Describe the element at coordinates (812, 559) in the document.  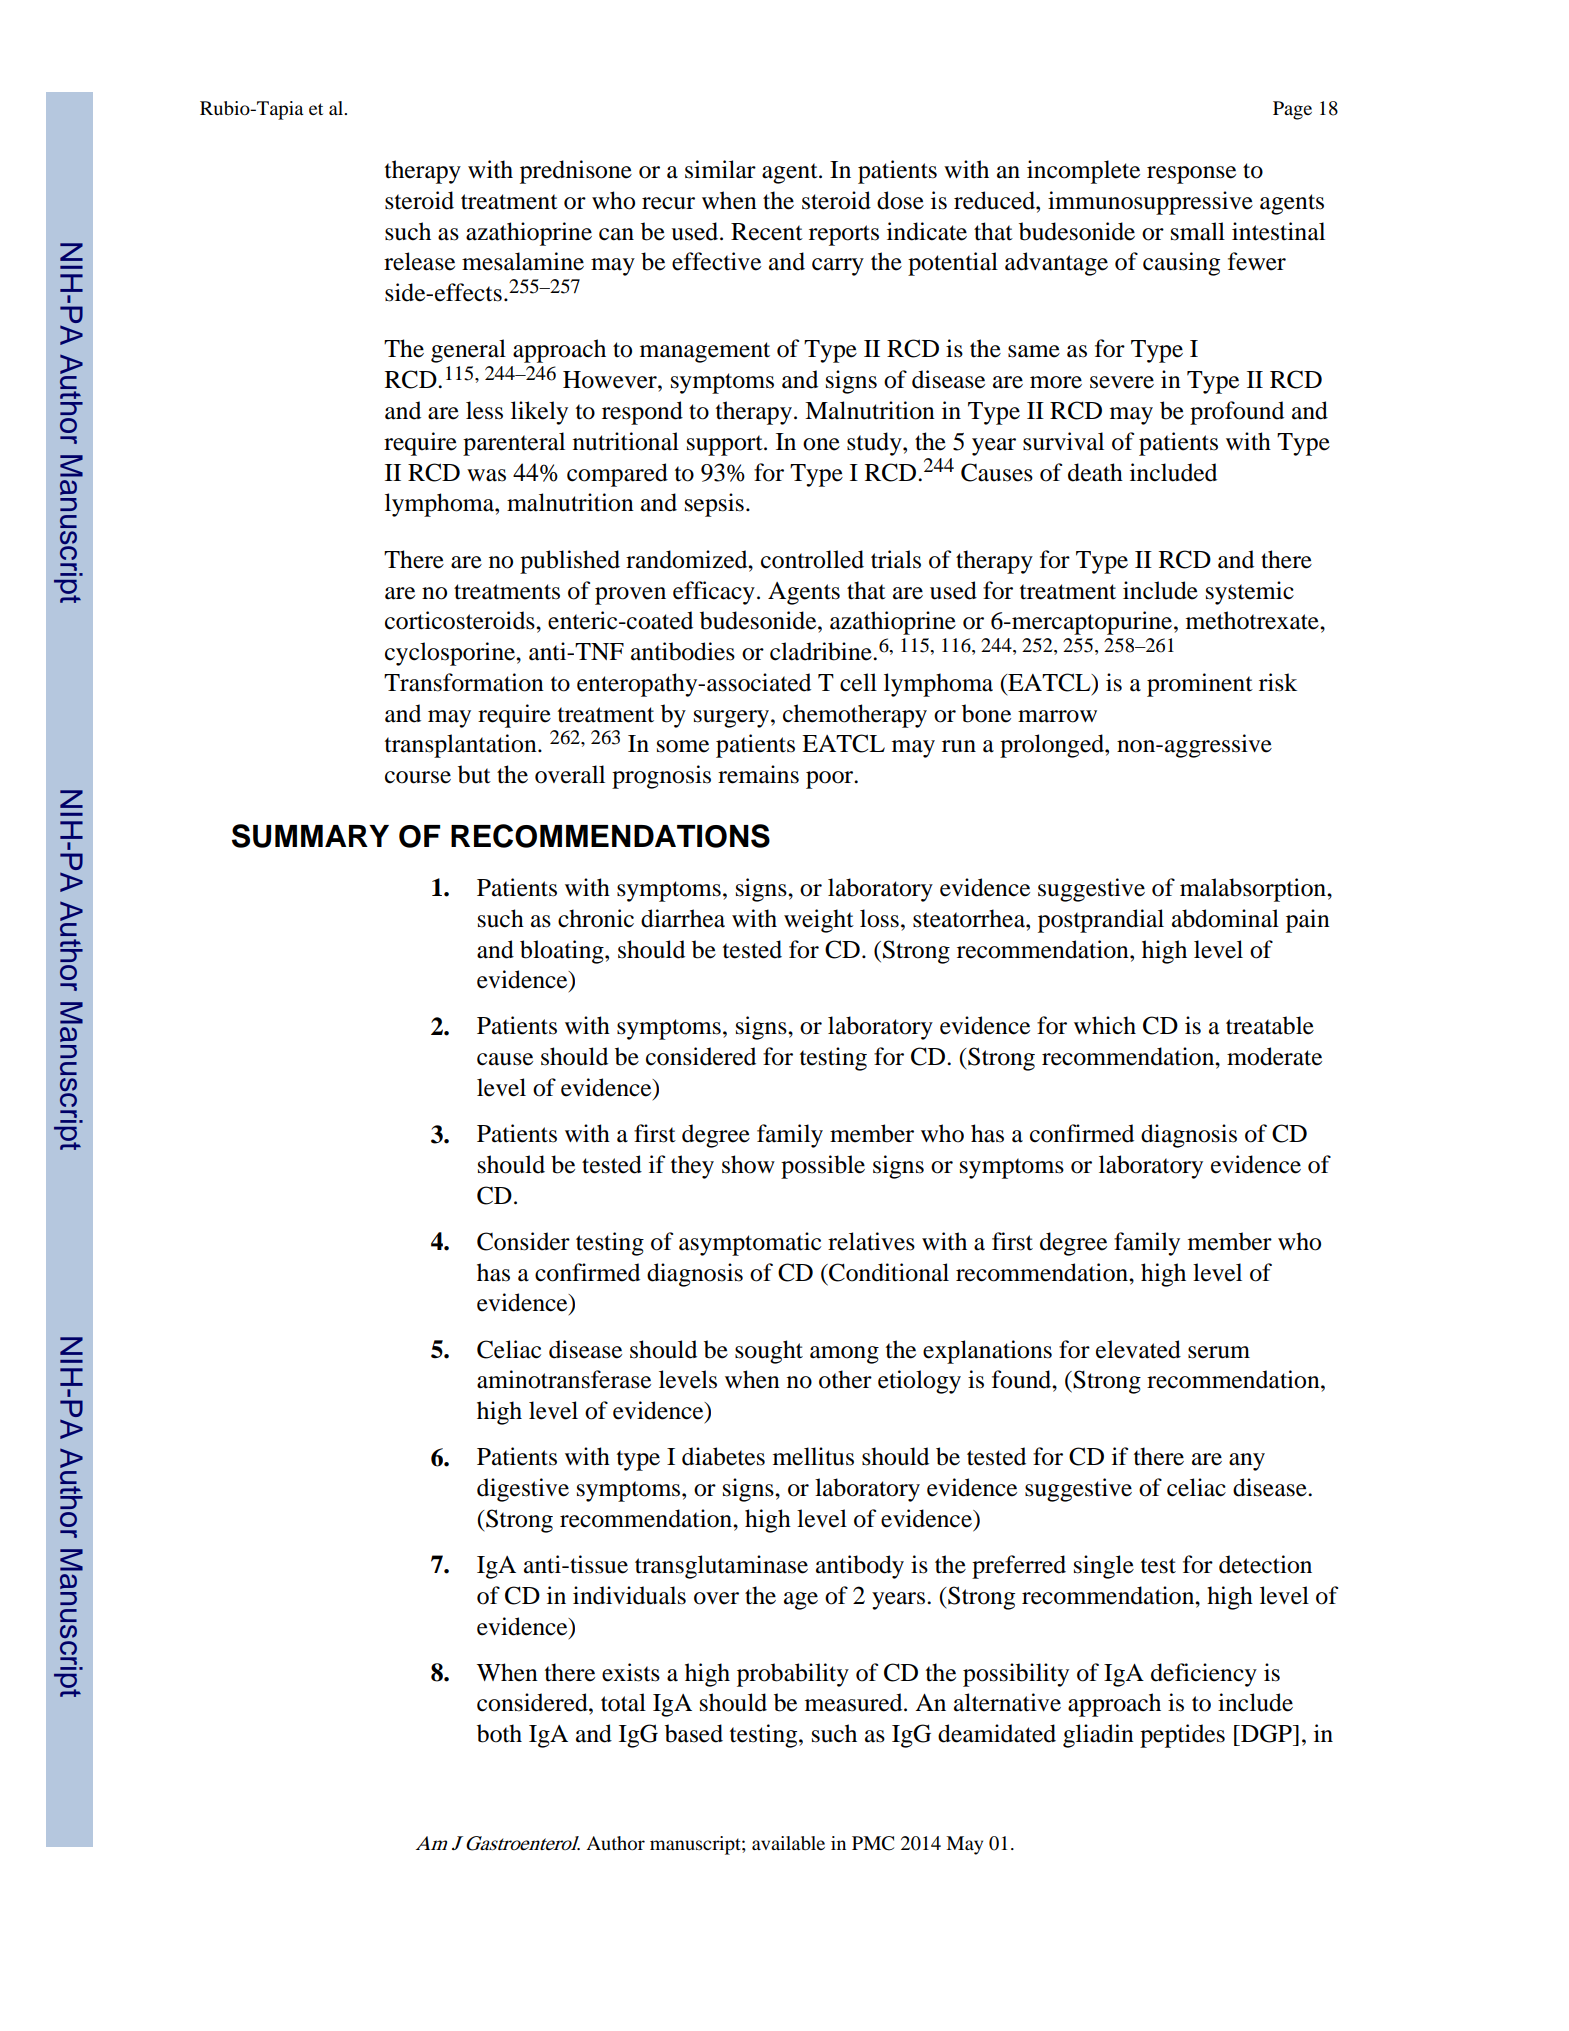
I see `controlled` at that location.
